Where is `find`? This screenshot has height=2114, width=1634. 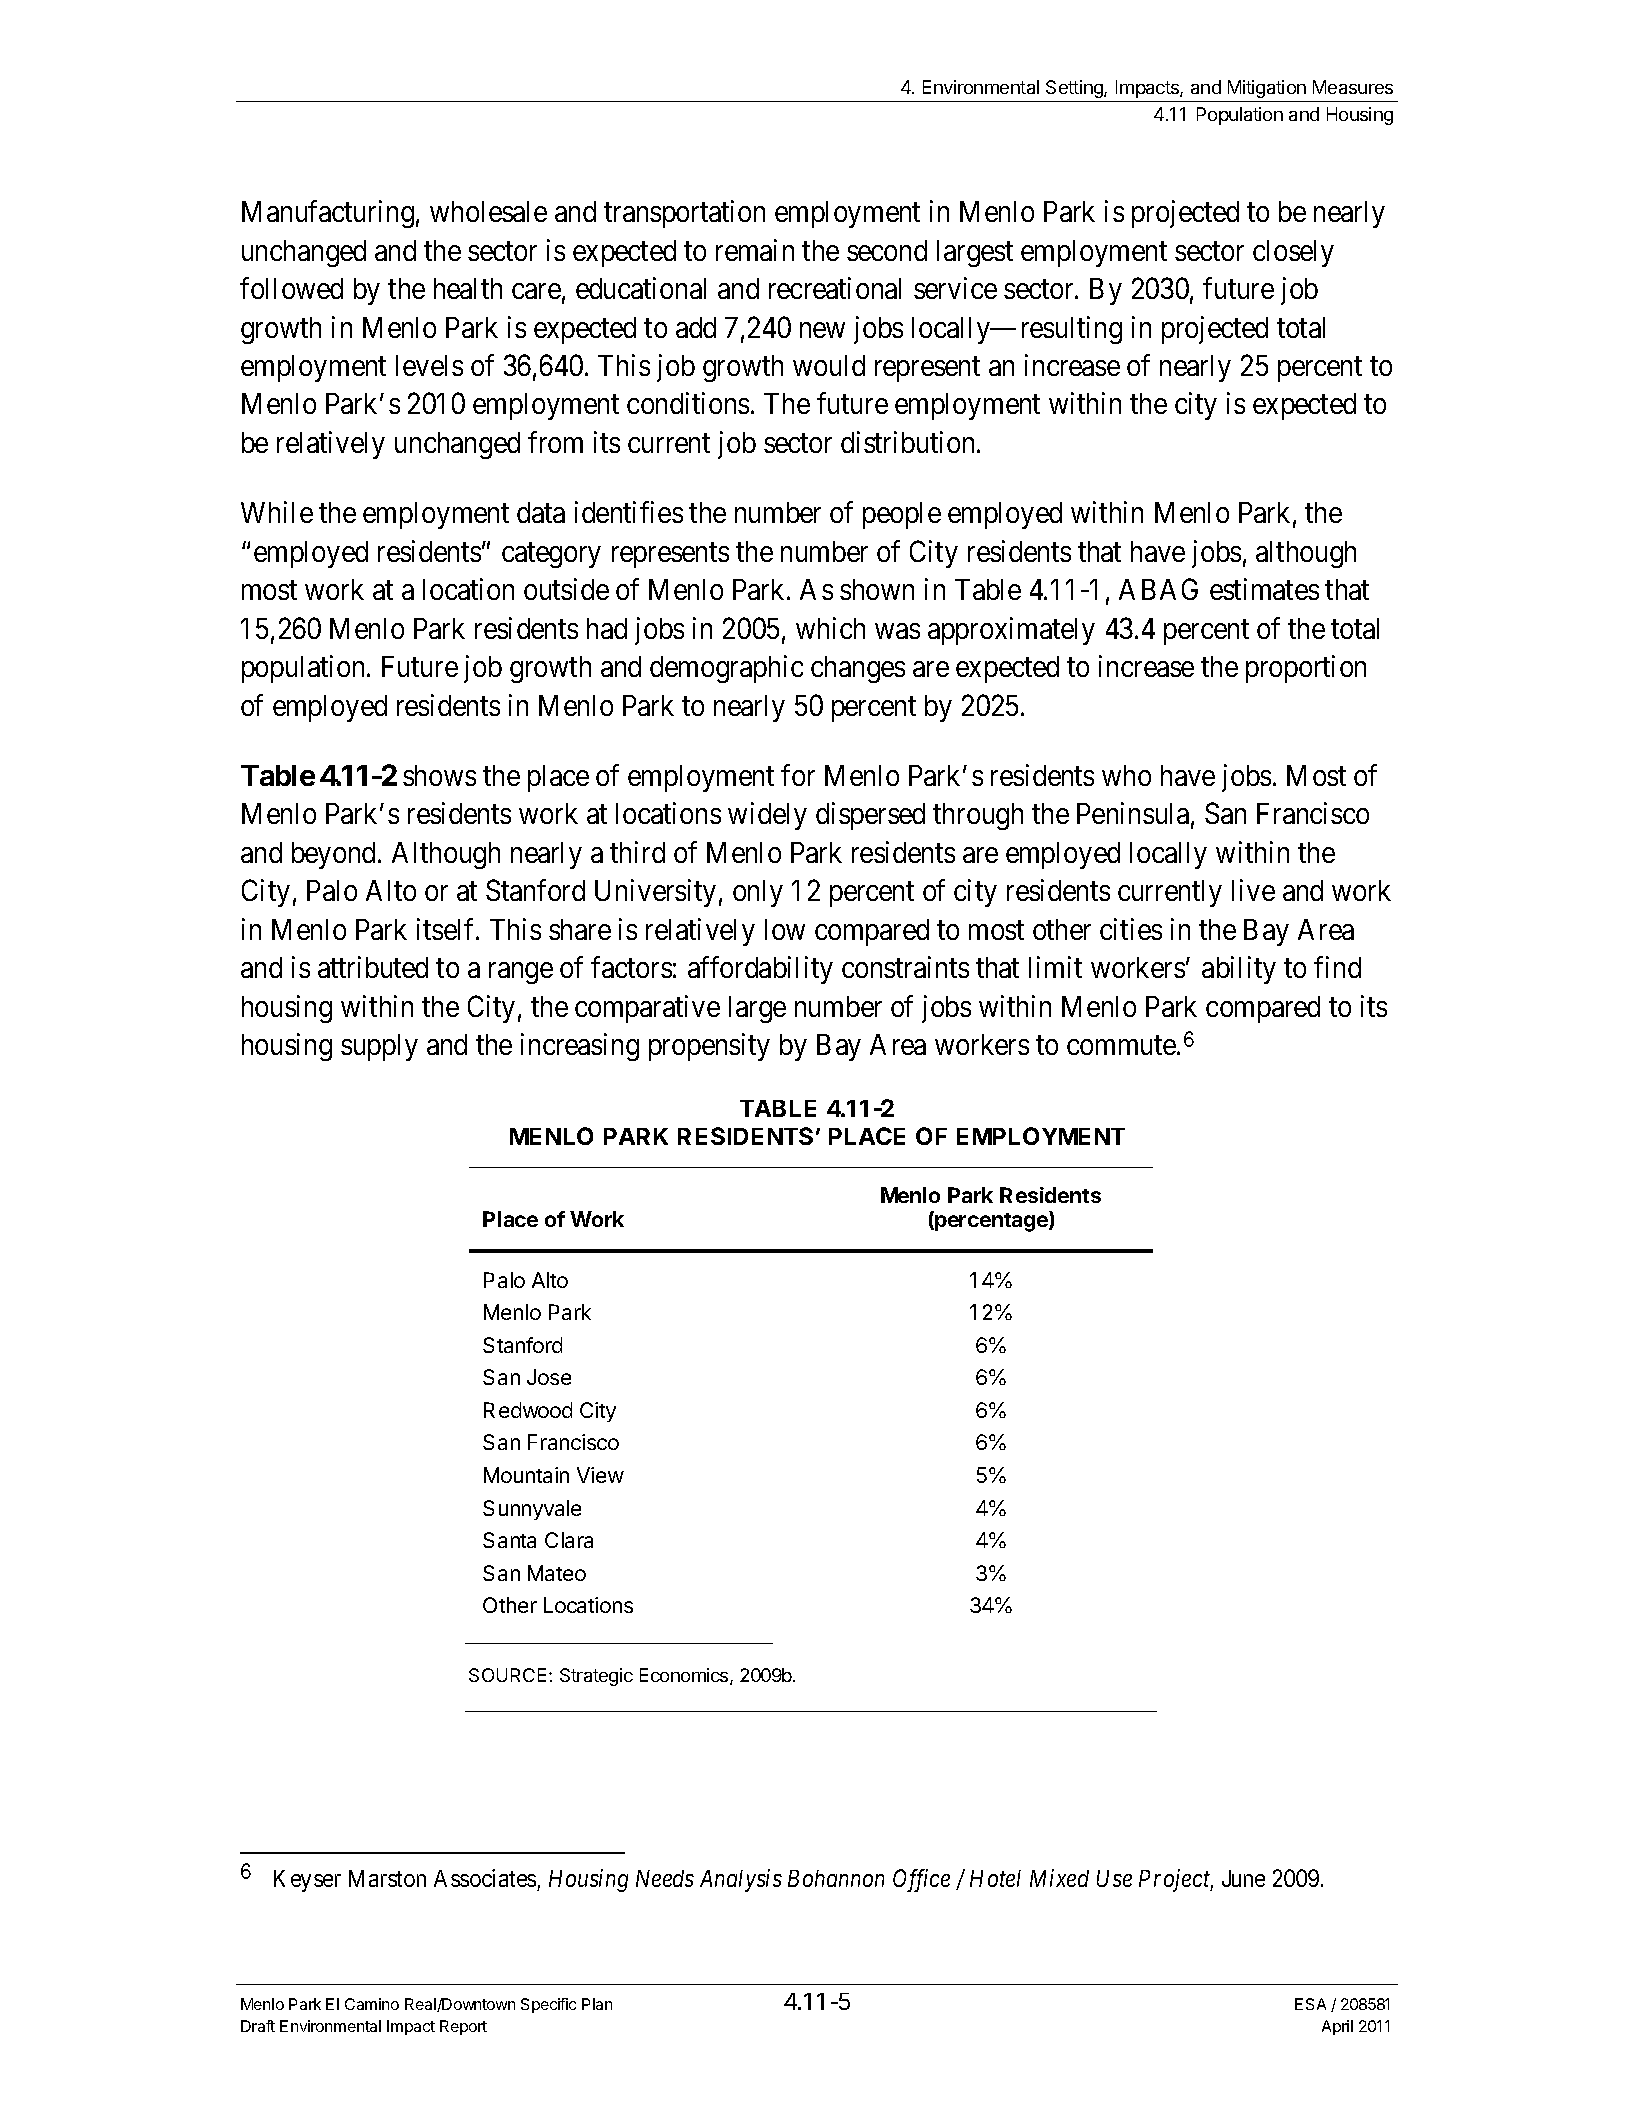
find is located at coordinates (1337, 967).
